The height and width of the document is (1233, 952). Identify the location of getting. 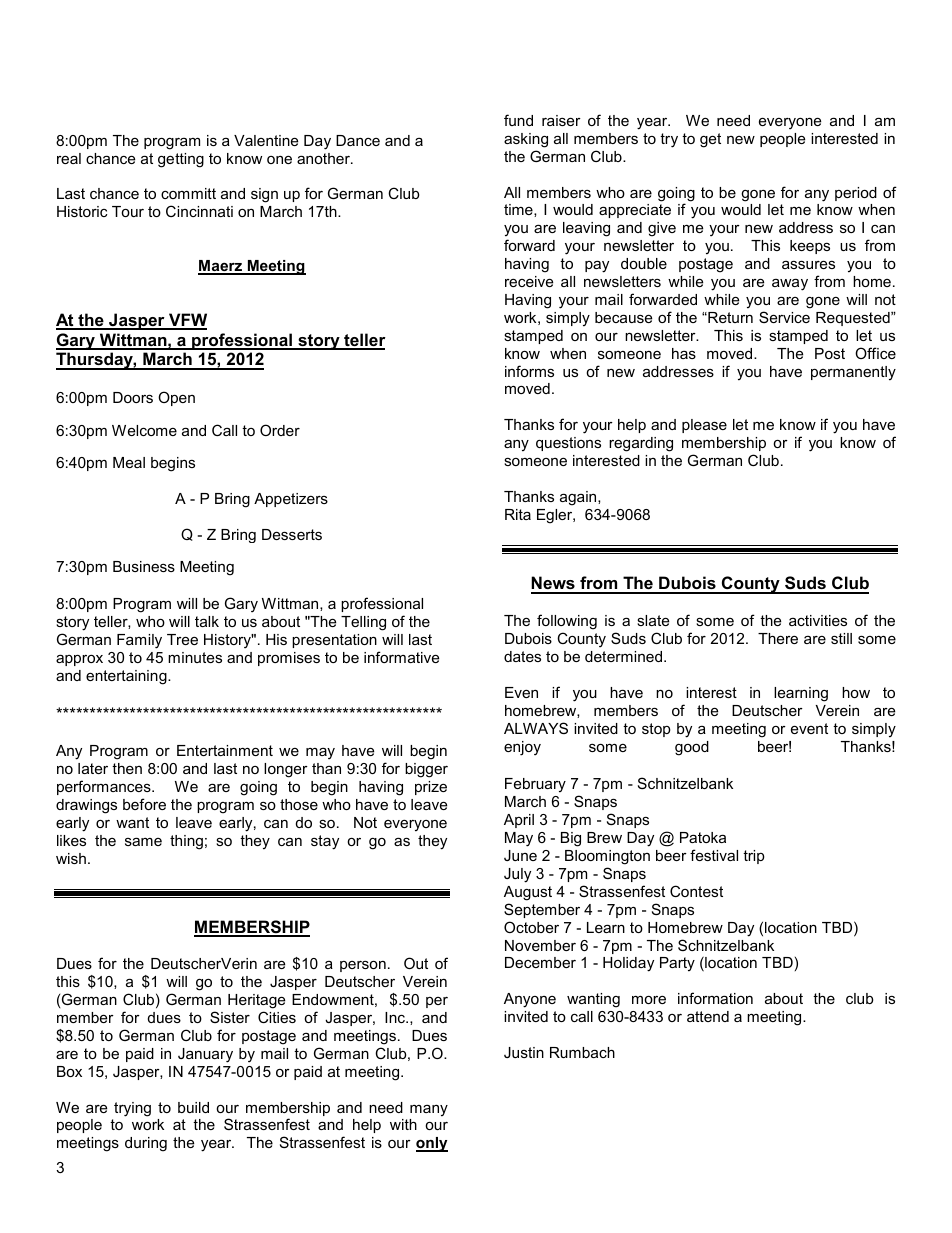
(181, 160).
